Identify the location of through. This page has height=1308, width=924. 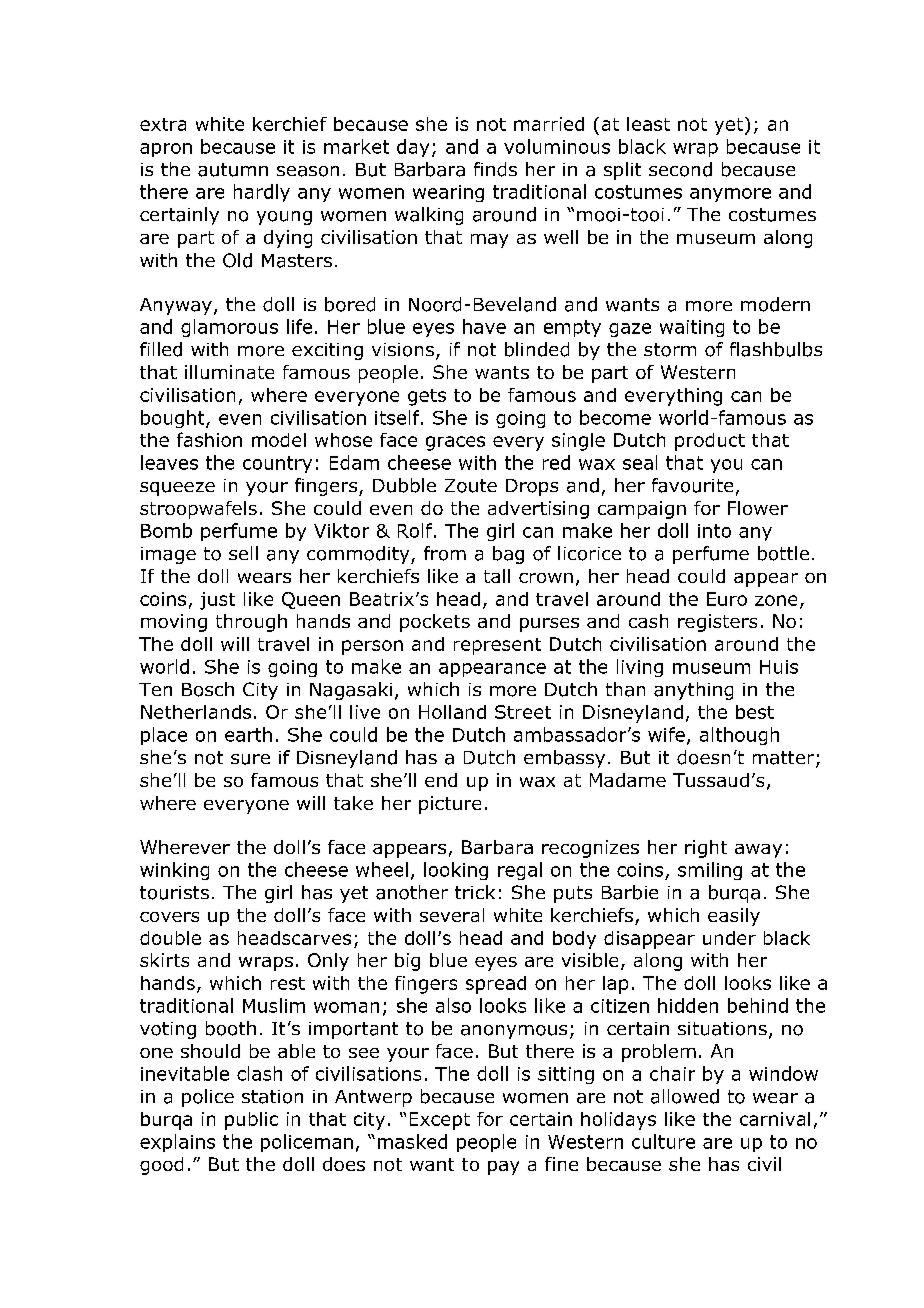
(251, 623).
